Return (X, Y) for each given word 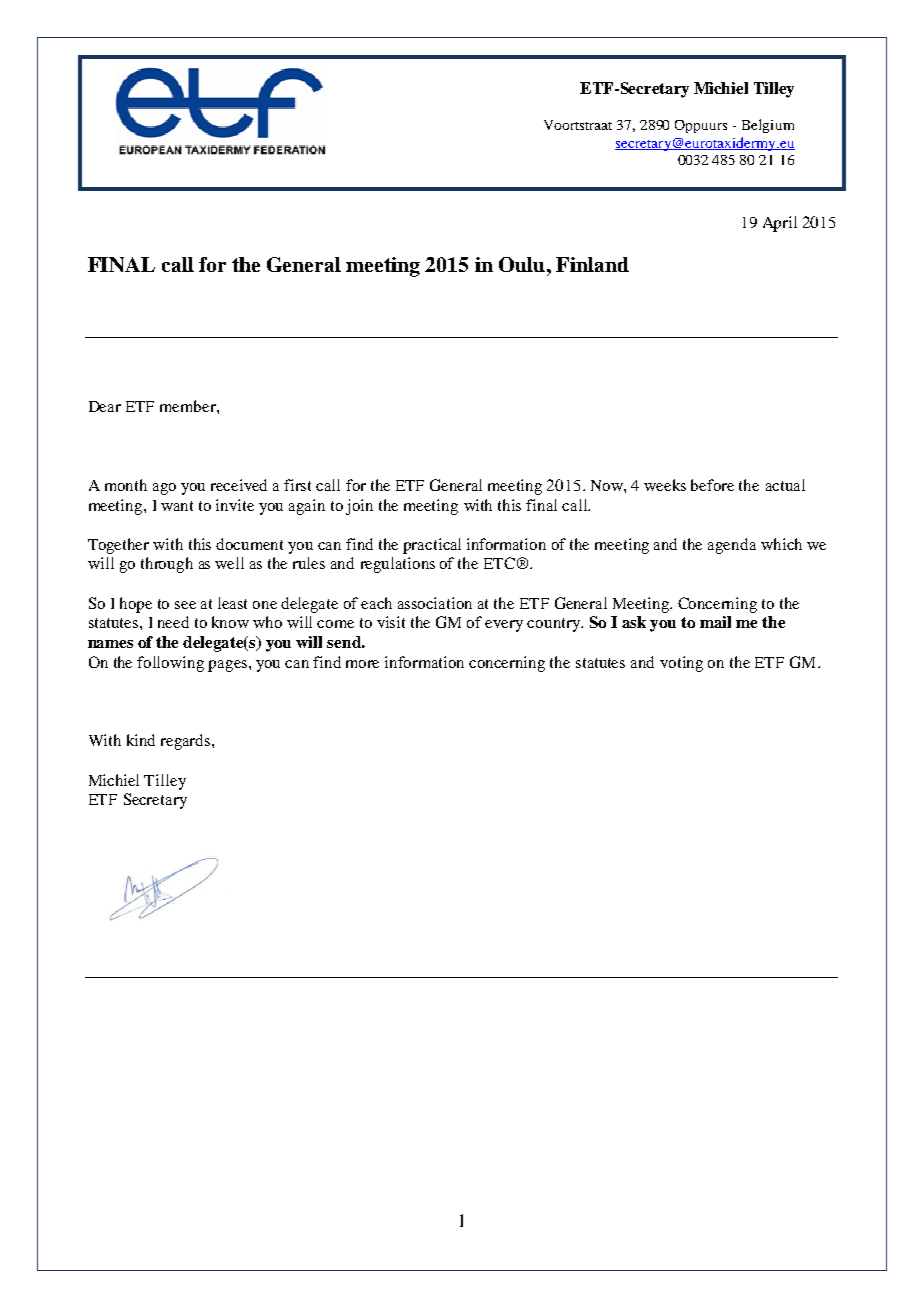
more (362, 664)
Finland (592, 264)
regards (187, 742)
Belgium (768, 126)
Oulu (522, 264)
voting (681, 664)
